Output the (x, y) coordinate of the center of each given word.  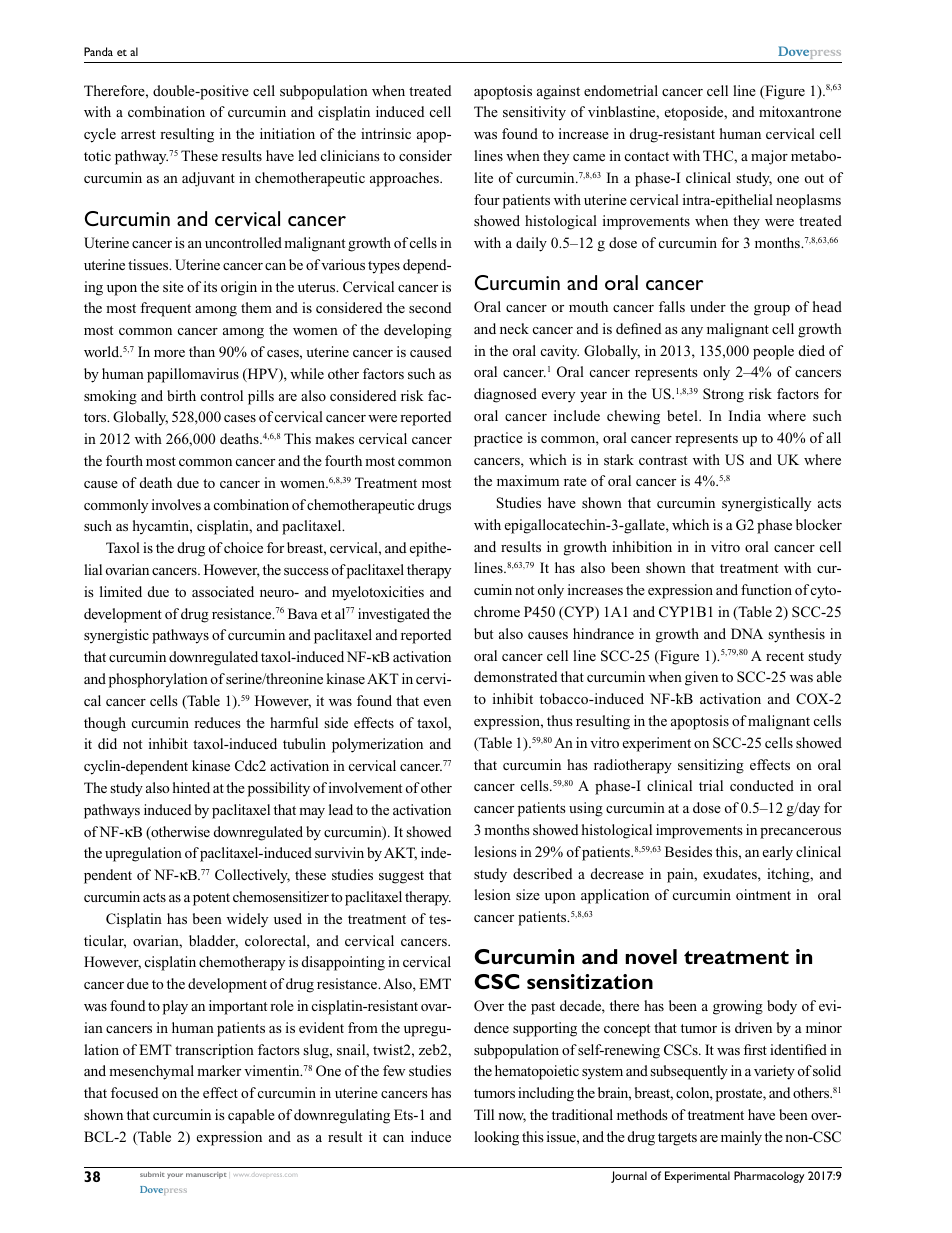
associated (223, 591)
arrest (138, 134)
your (175, 1176)
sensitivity (534, 113)
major (769, 157)
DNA (747, 633)
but (484, 633)
